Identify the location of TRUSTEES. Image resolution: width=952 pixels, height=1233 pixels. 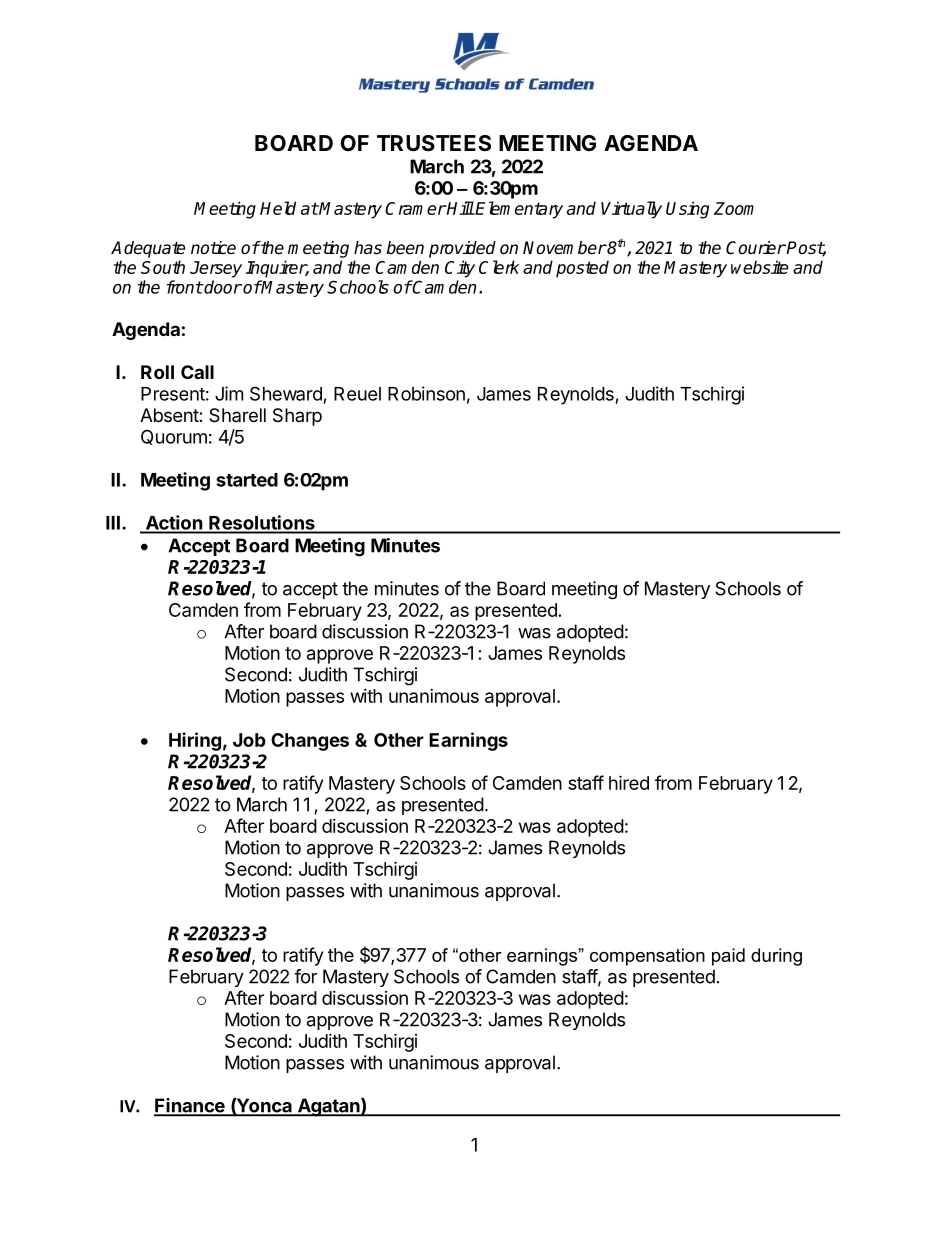
(434, 143).
